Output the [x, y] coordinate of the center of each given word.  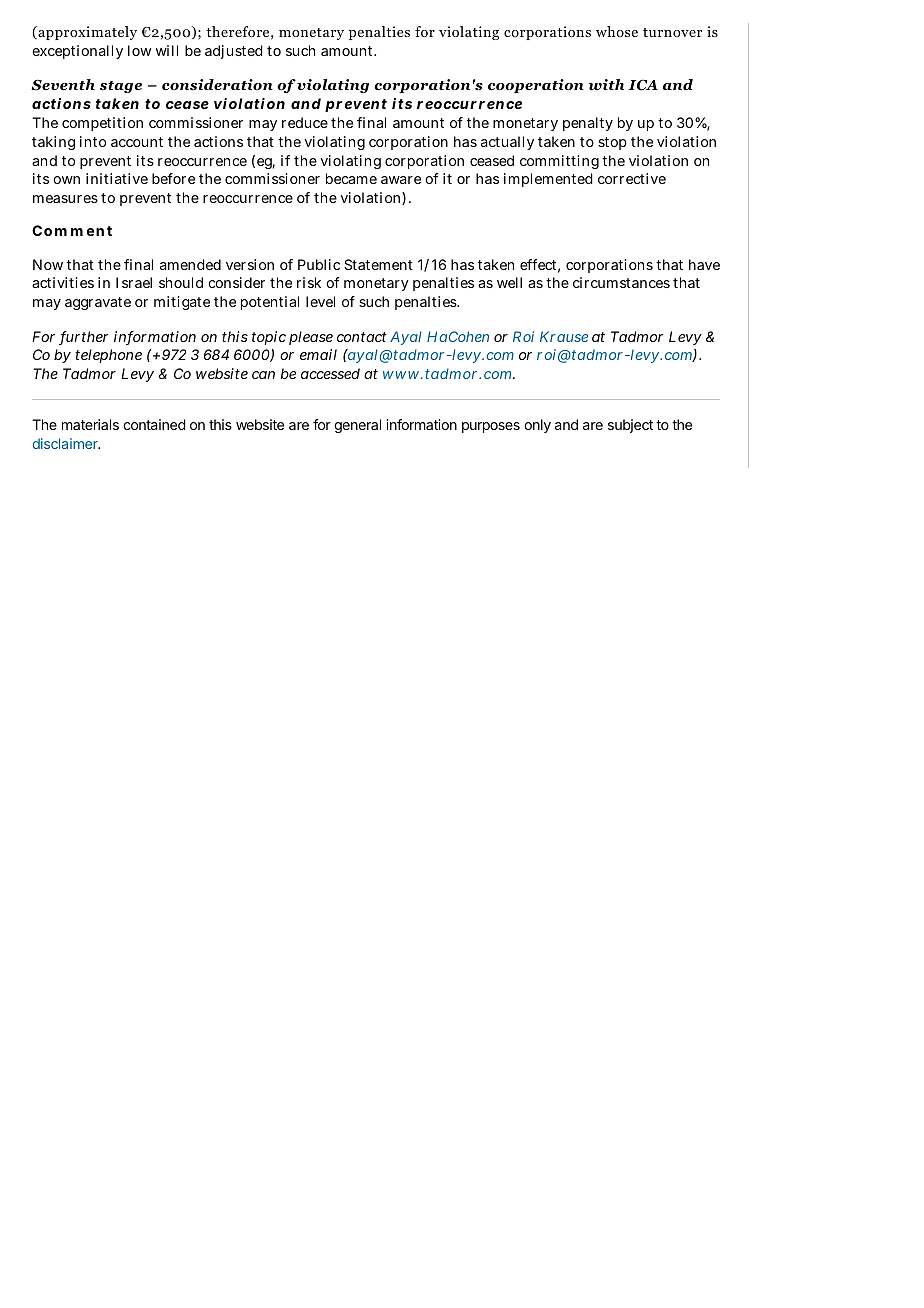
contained [154, 424]
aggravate [98, 303]
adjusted [234, 52]
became [351, 178]
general [357, 426]
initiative [117, 178]
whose [617, 31]
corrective [632, 178]
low [139, 50]
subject [630, 426]
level [320, 301]
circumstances [621, 282]
